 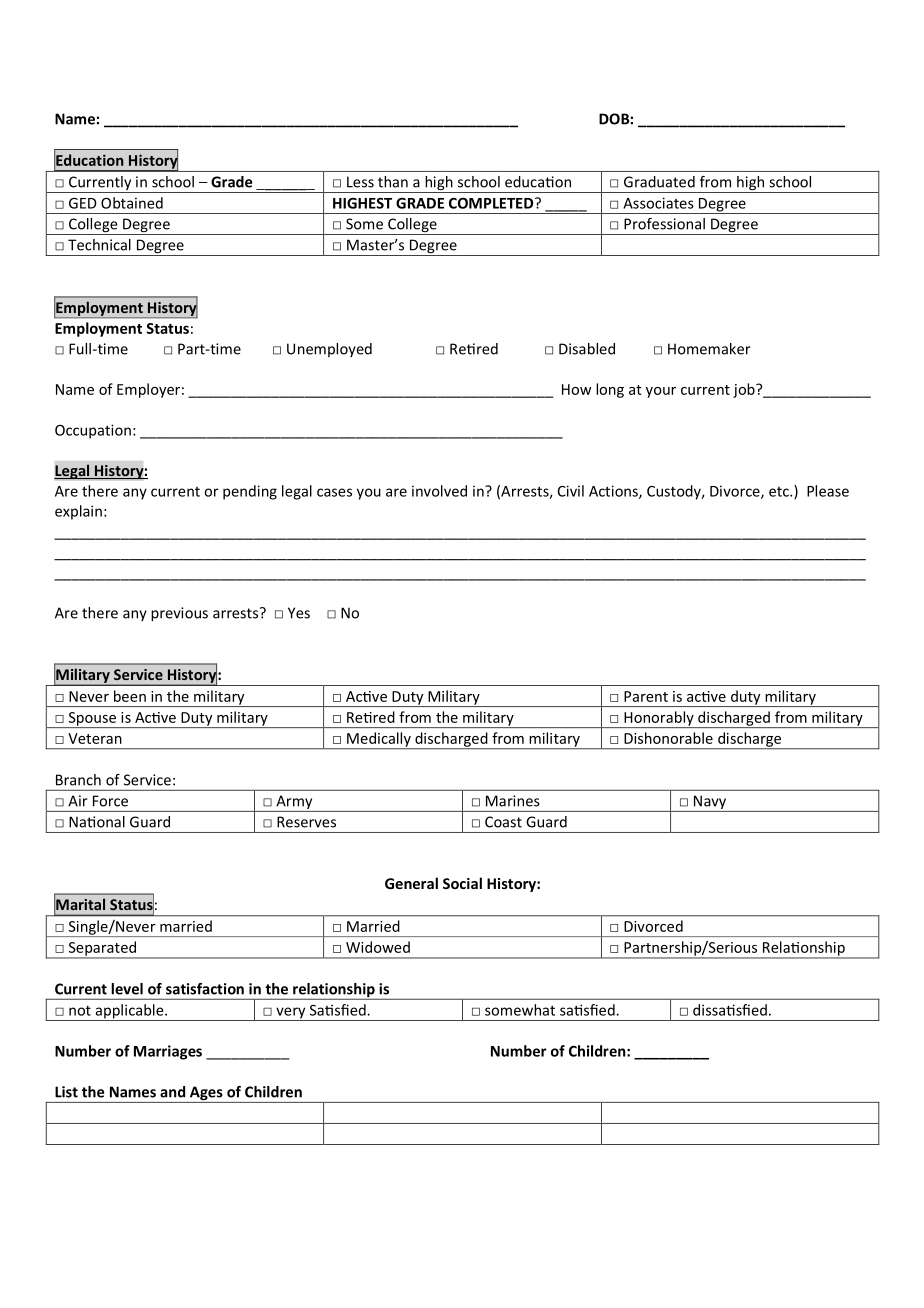 I want to click on very, so click(x=291, y=1014).
